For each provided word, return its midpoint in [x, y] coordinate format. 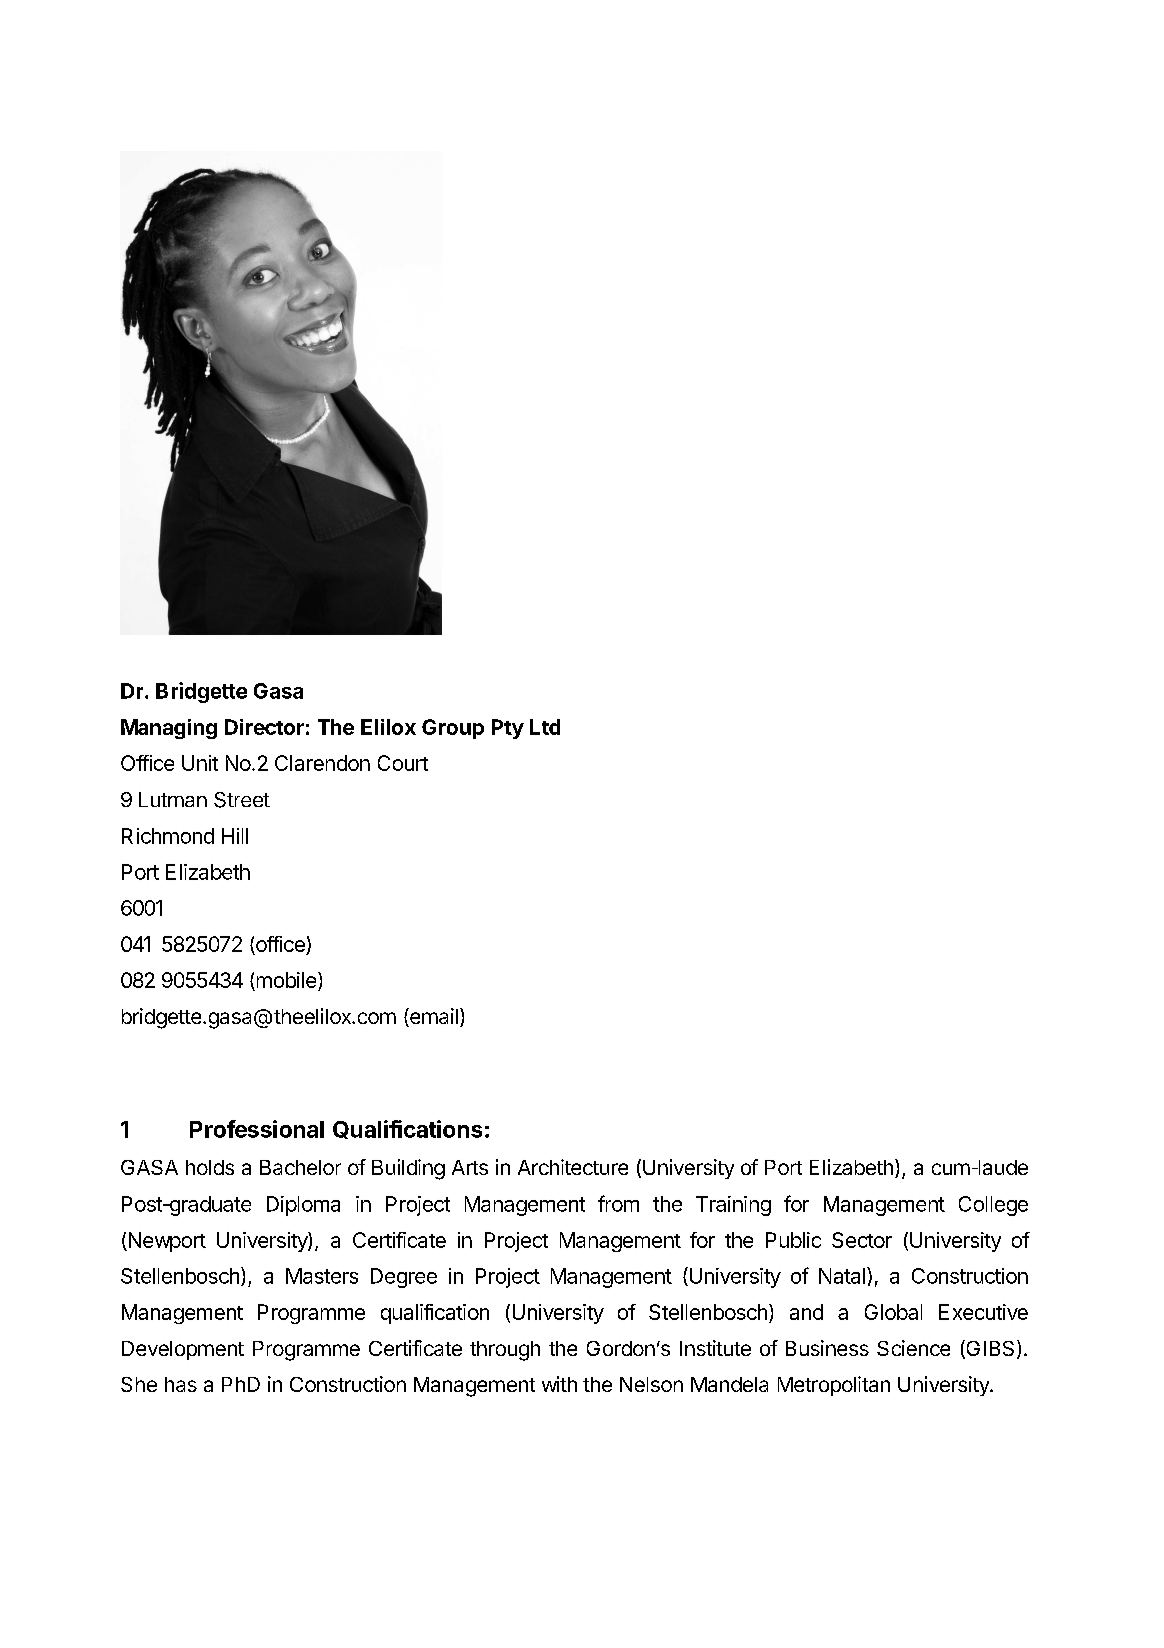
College [993, 1206]
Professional [257, 1129]
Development [183, 1350]
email [433, 1017]
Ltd [545, 727]
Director [264, 727]
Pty [508, 729]
